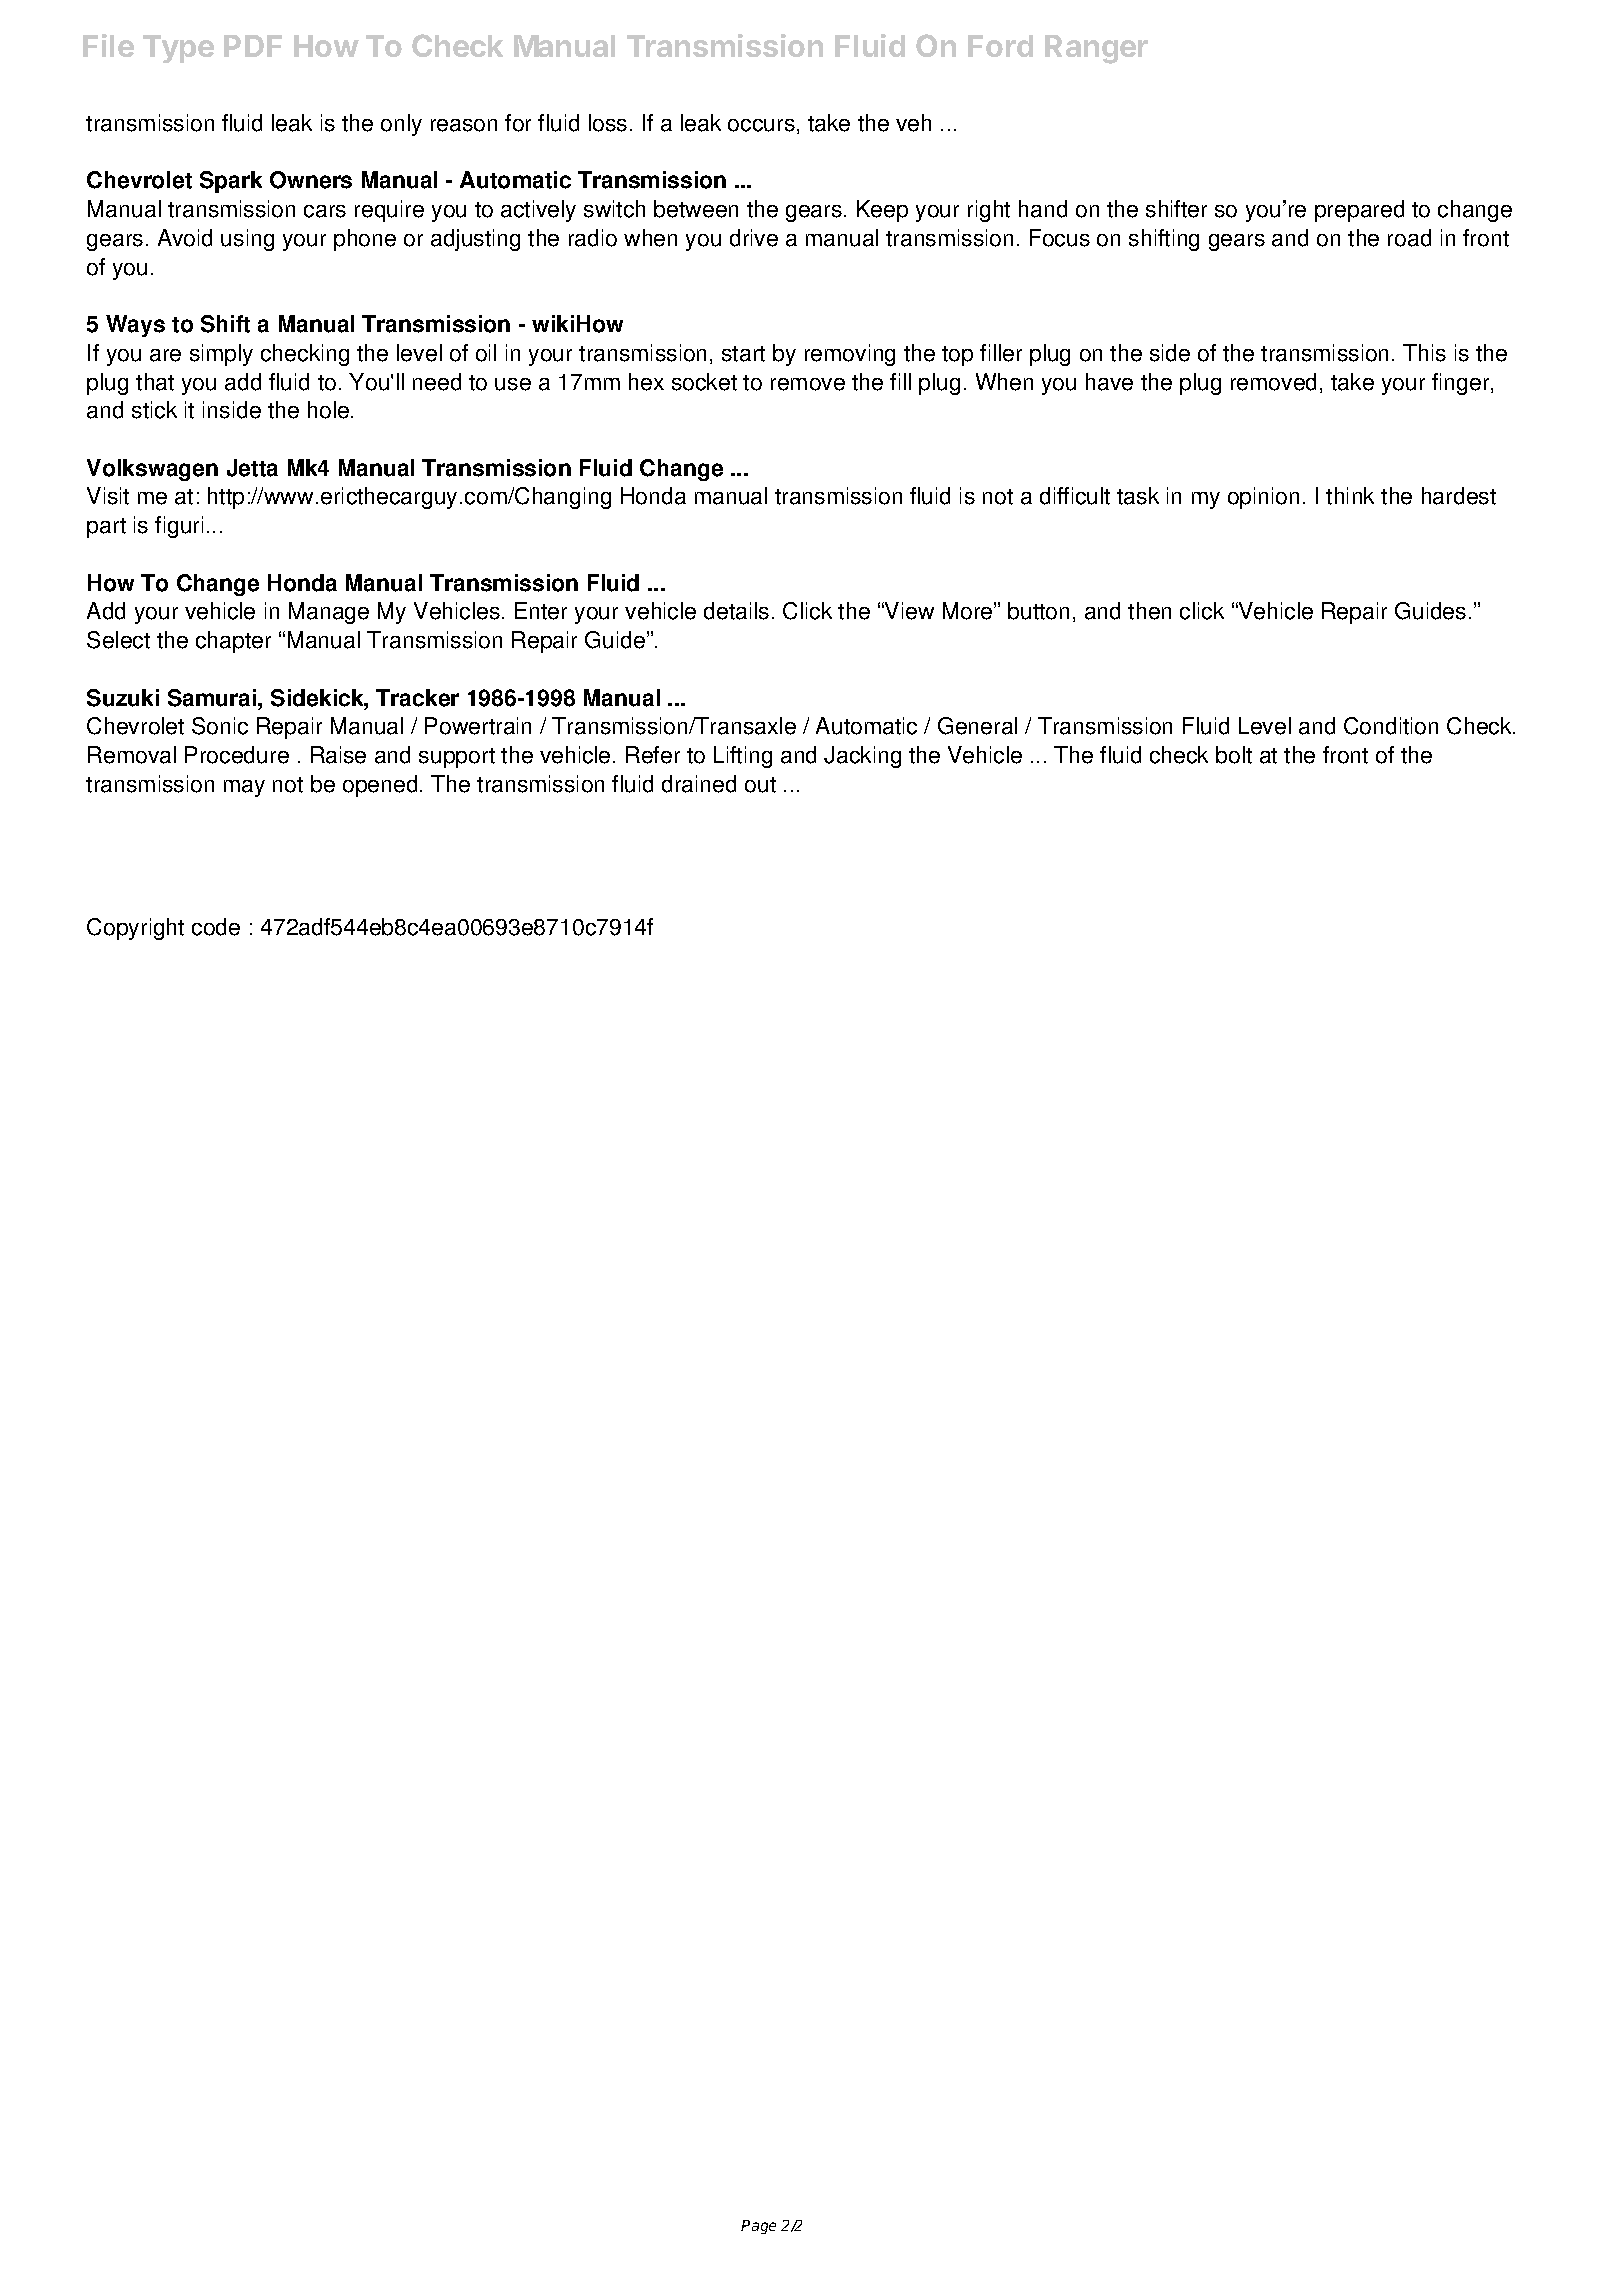 The width and height of the image is (1612, 2280). Describe the element at coordinates (253, 46) in the image. I see `PDF` at that location.
